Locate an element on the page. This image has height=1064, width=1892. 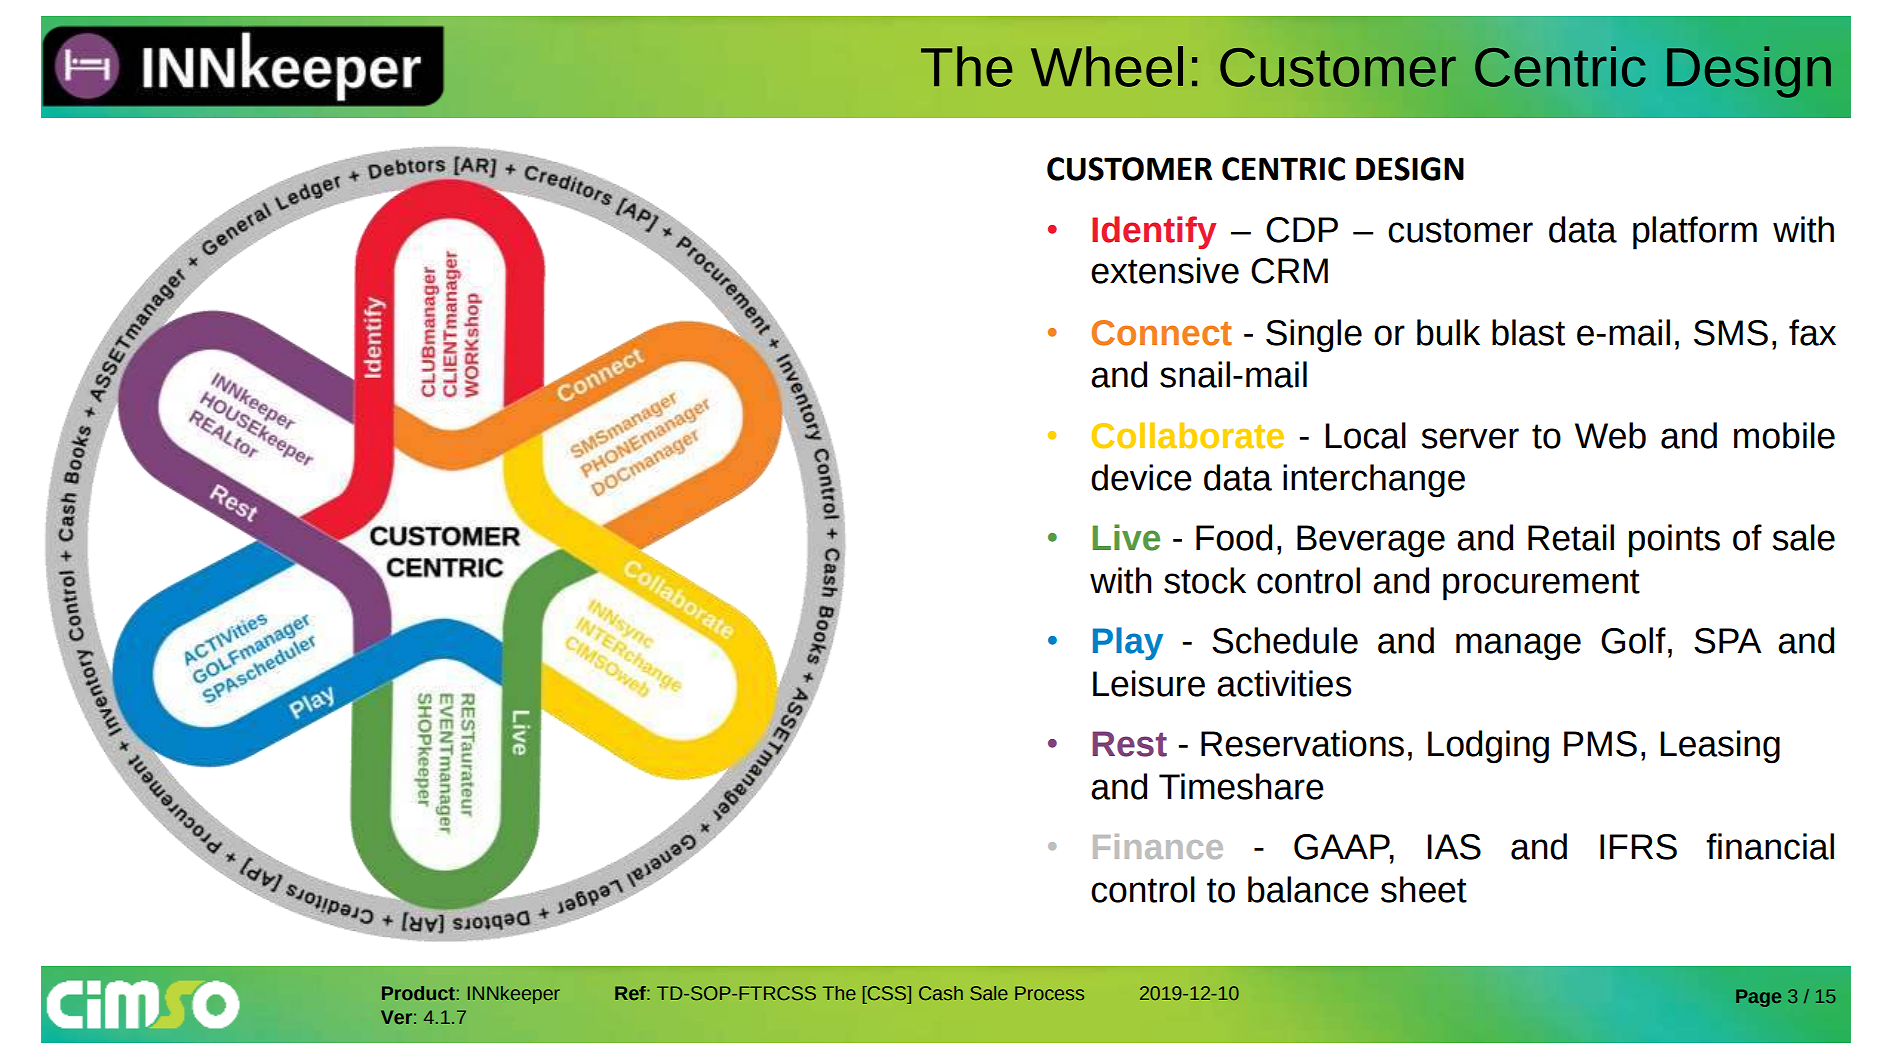
platform is located at coordinates (1695, 233).
